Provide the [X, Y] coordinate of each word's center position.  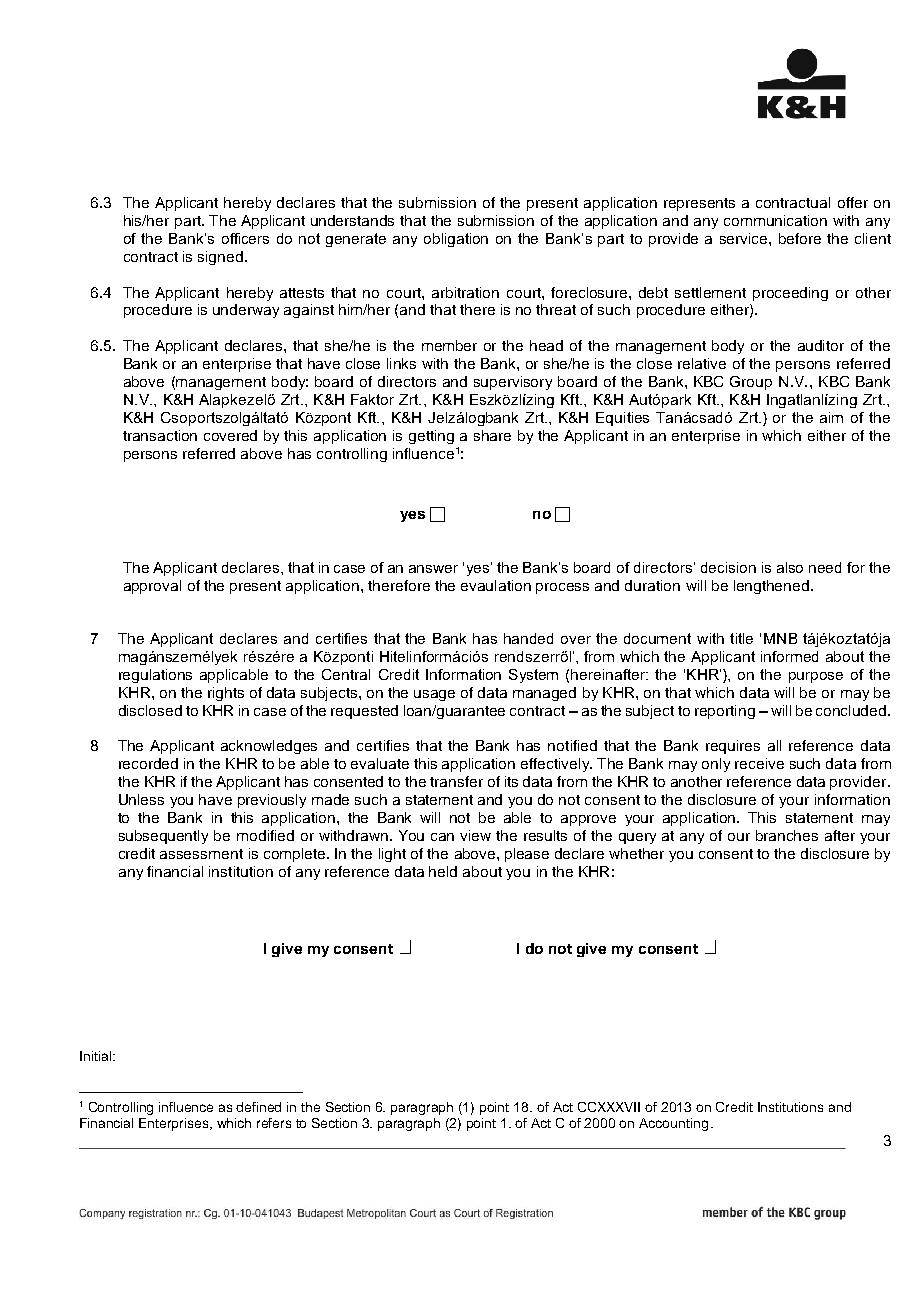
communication [775, 220]
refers [274, 1123]
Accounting [673, 1124]
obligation [456, 240]
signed [220, 258]
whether [636, 853]
